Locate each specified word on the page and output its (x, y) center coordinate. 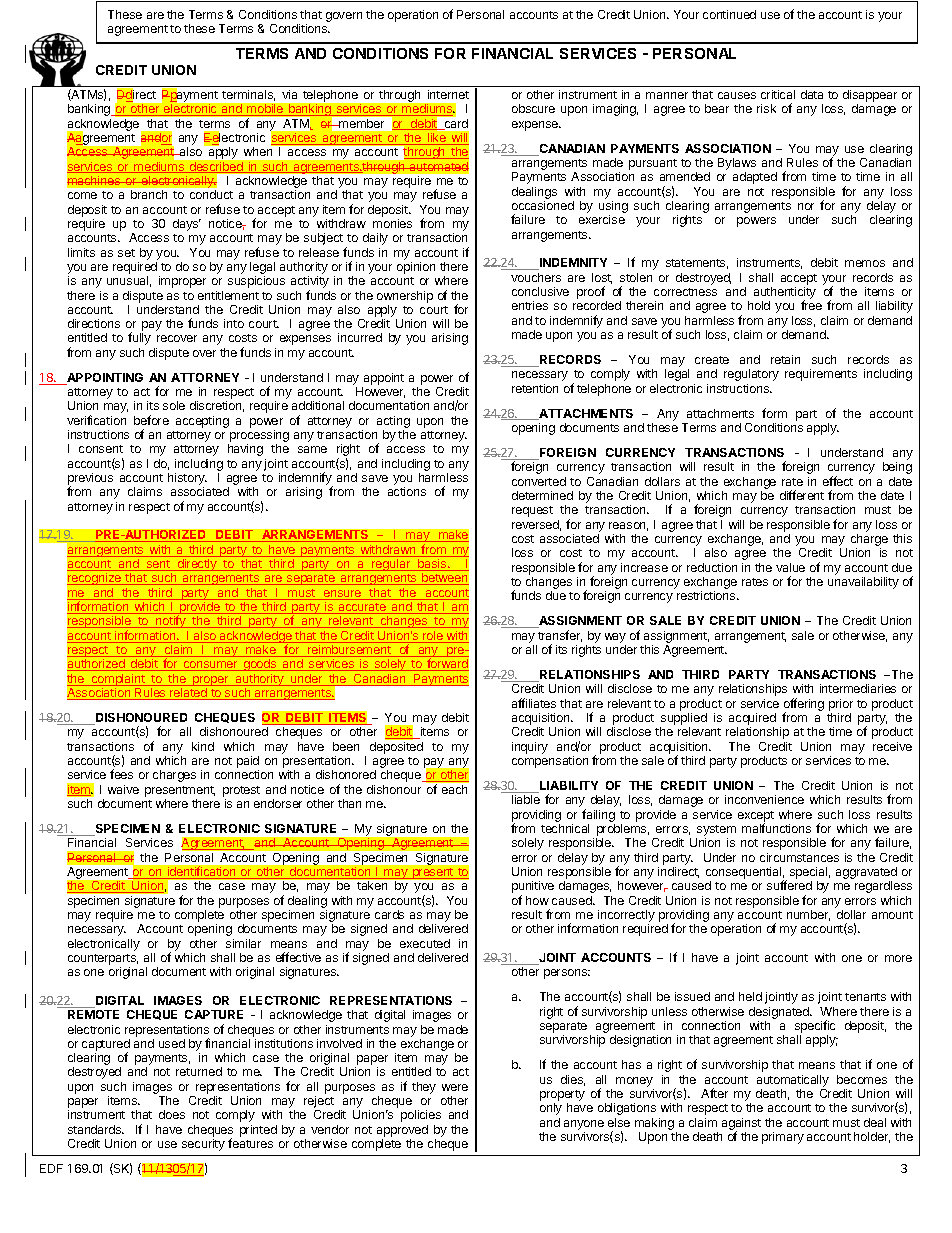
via (289, 94)
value (790, 567)
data (812, 94)
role (433, 637)
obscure (533, 108)
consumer (210, 666)
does (172, 1114)
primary (783, 1138)
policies (421, 1116)
